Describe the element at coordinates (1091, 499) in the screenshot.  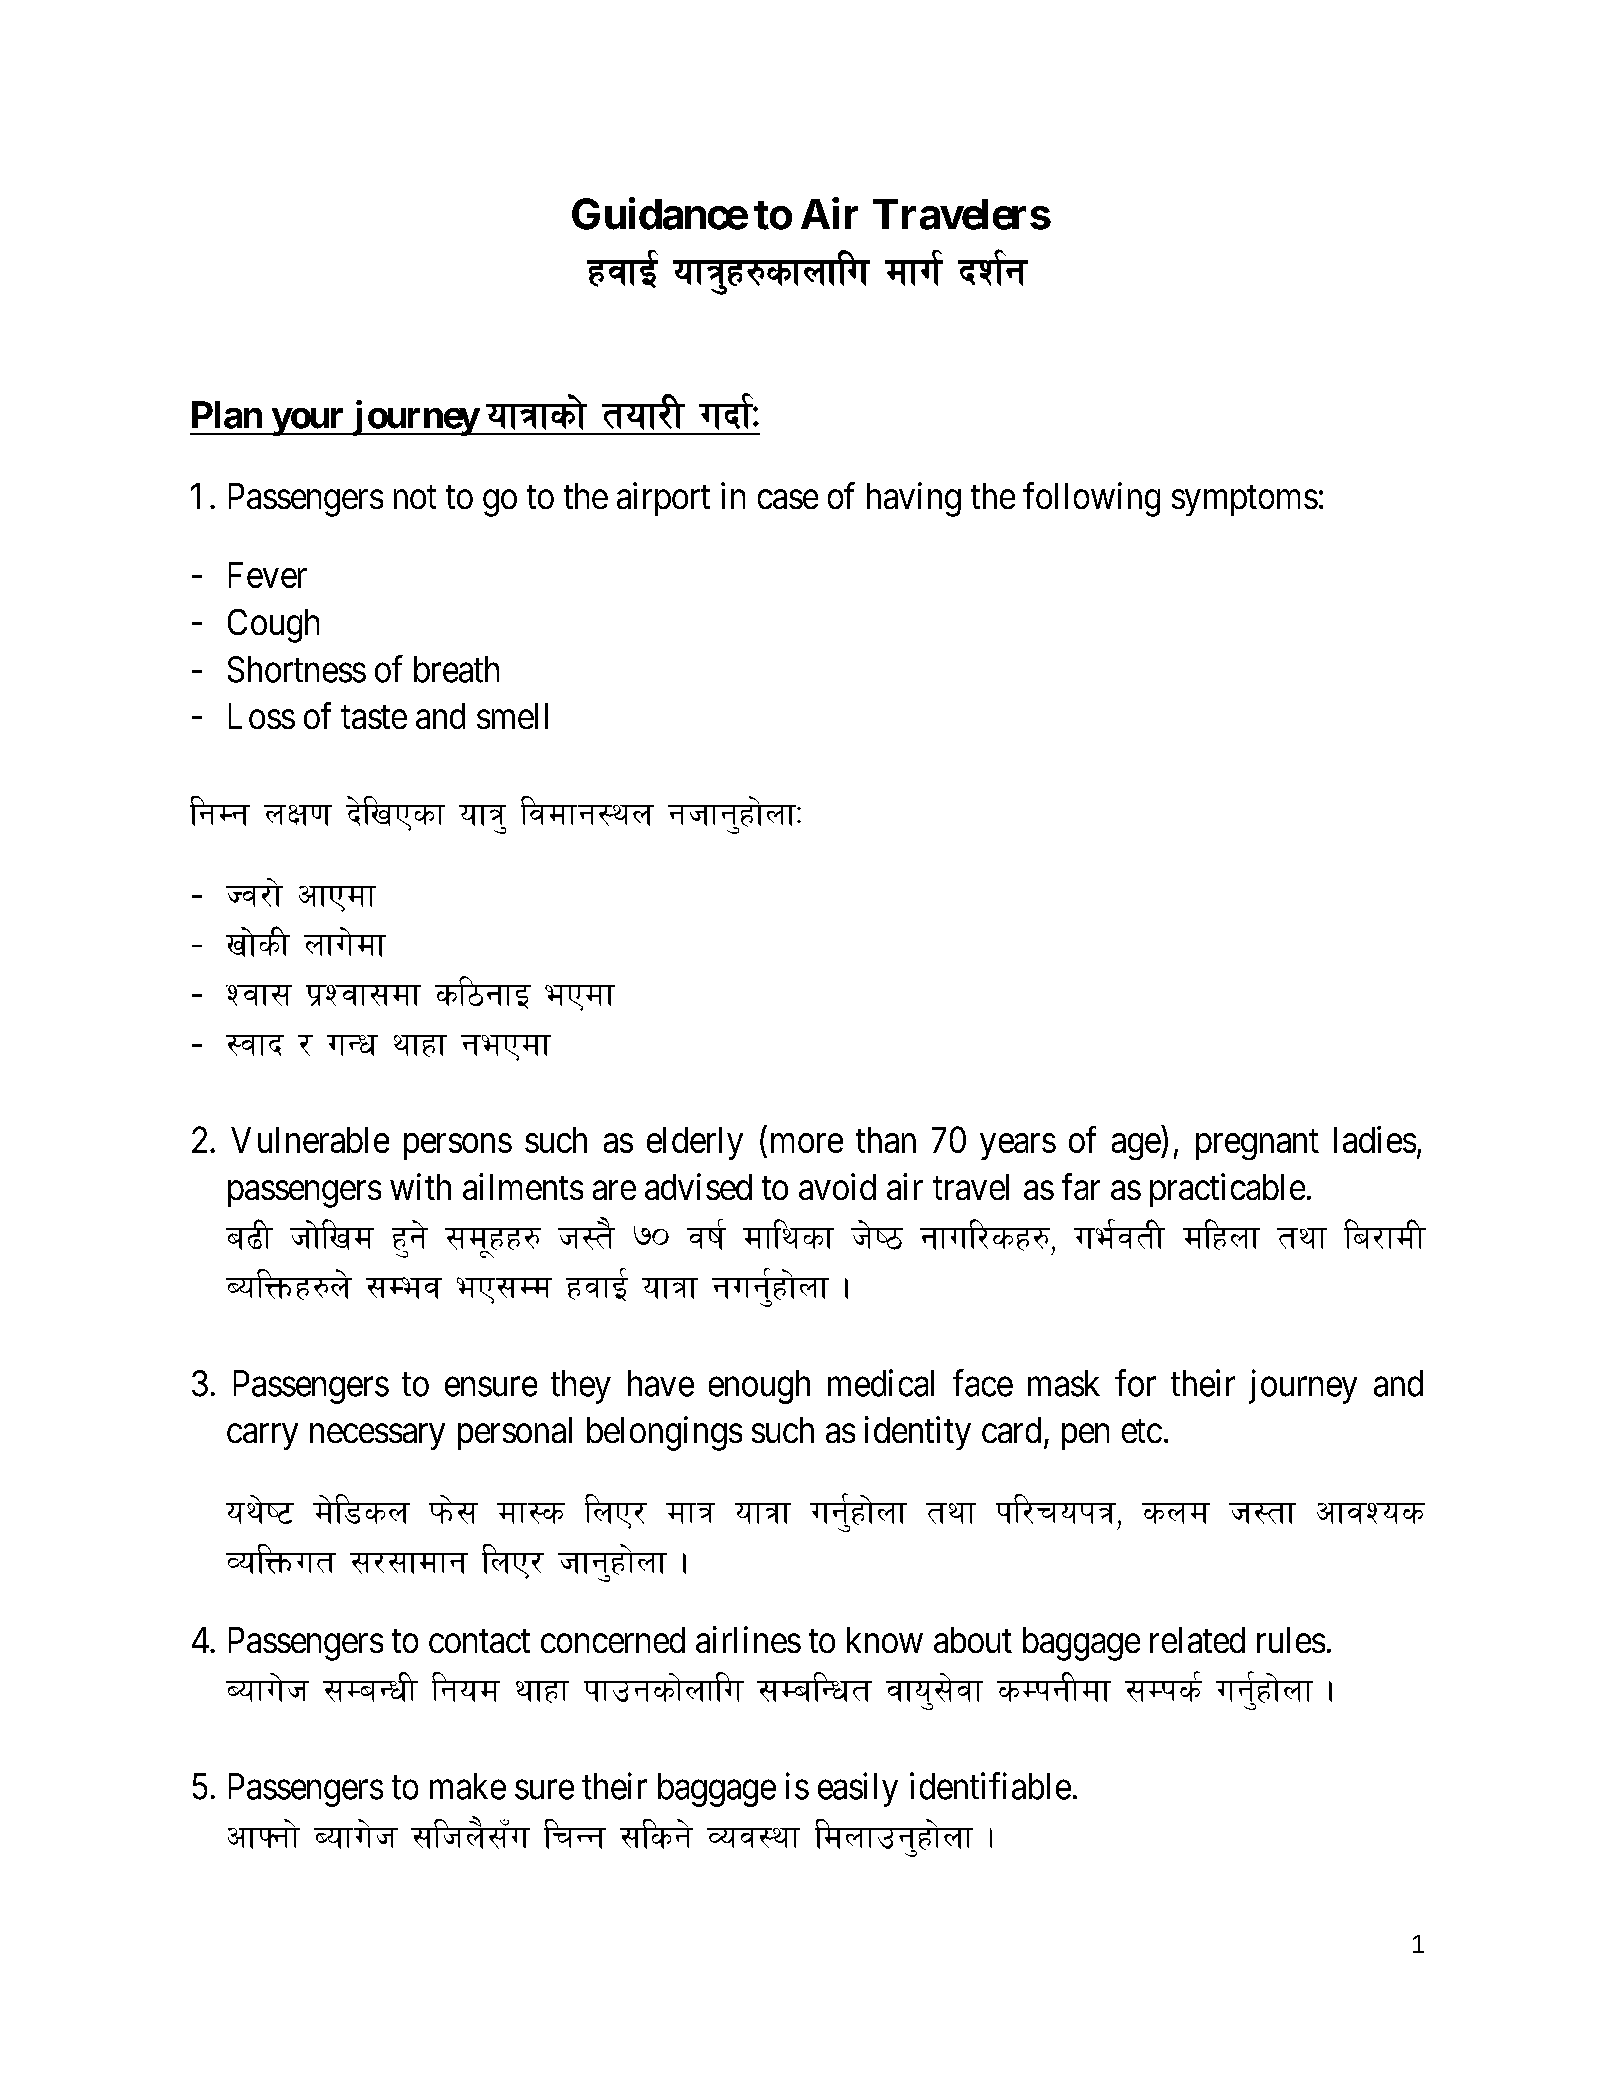
I see `following` at that location.
